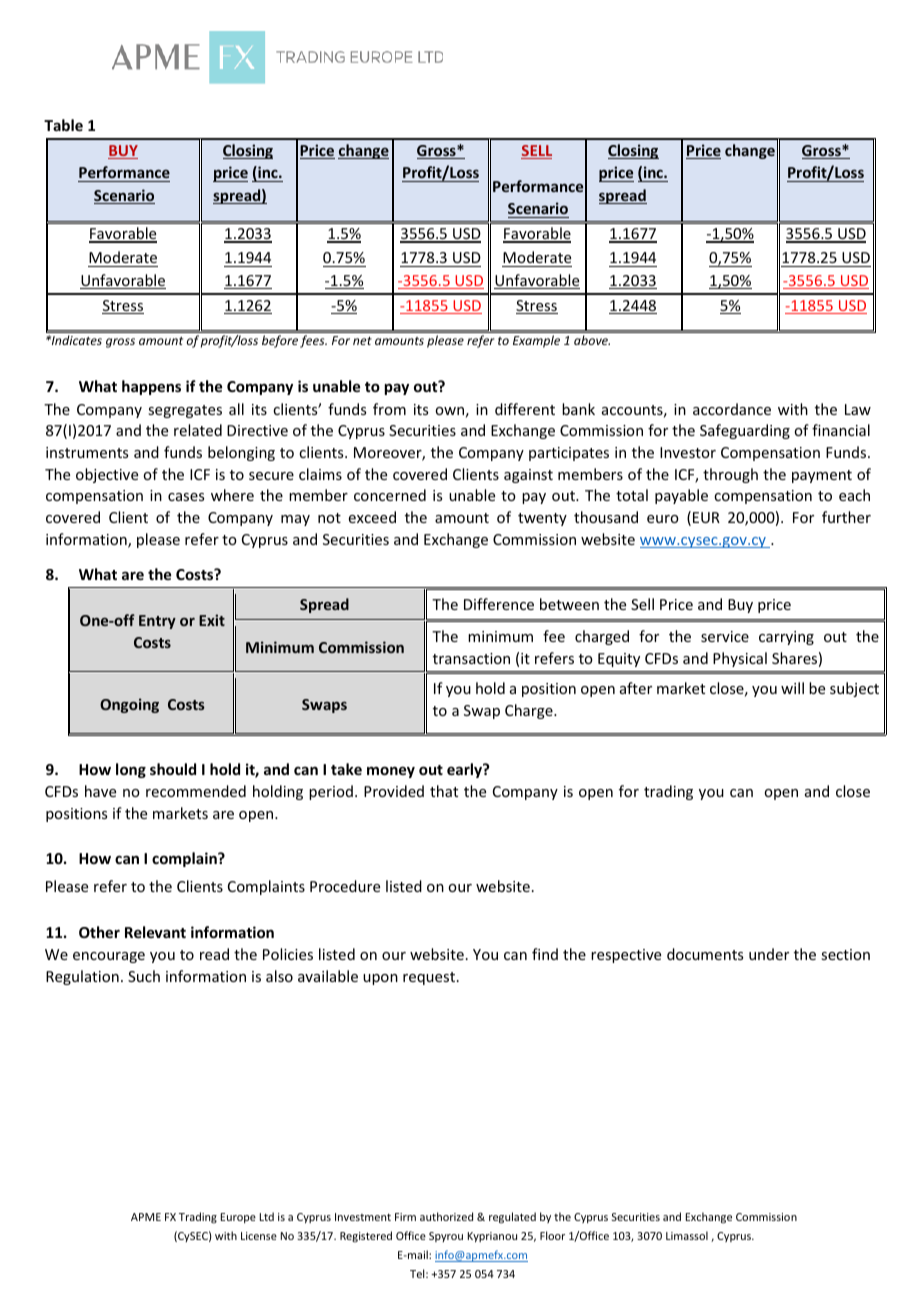  I want to click on authorized, so click(446, 1216).
